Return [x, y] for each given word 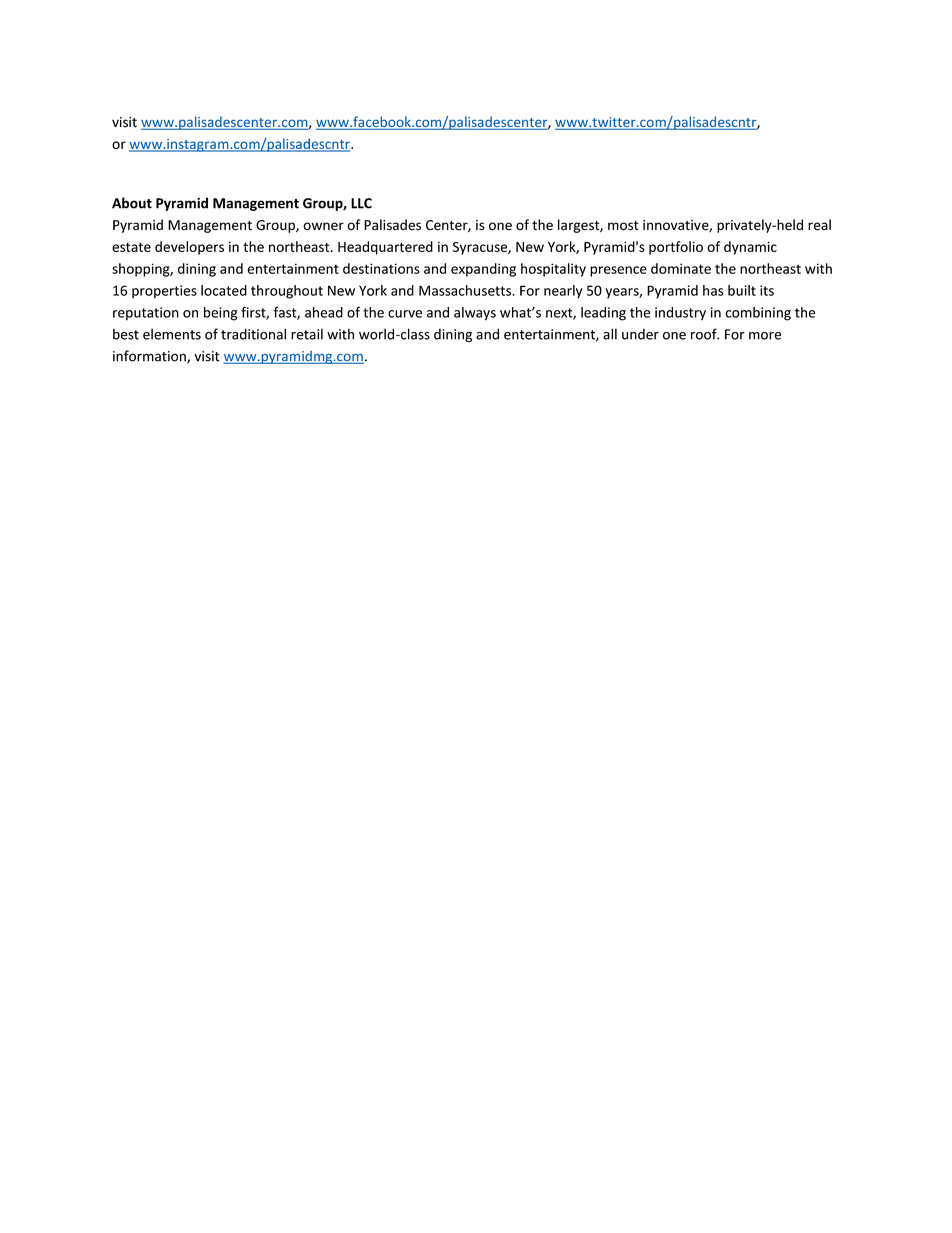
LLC [361, 203]
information [150, 357]
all [610, 334]
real [819, 225]
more [765, 336]
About [132, 203]
